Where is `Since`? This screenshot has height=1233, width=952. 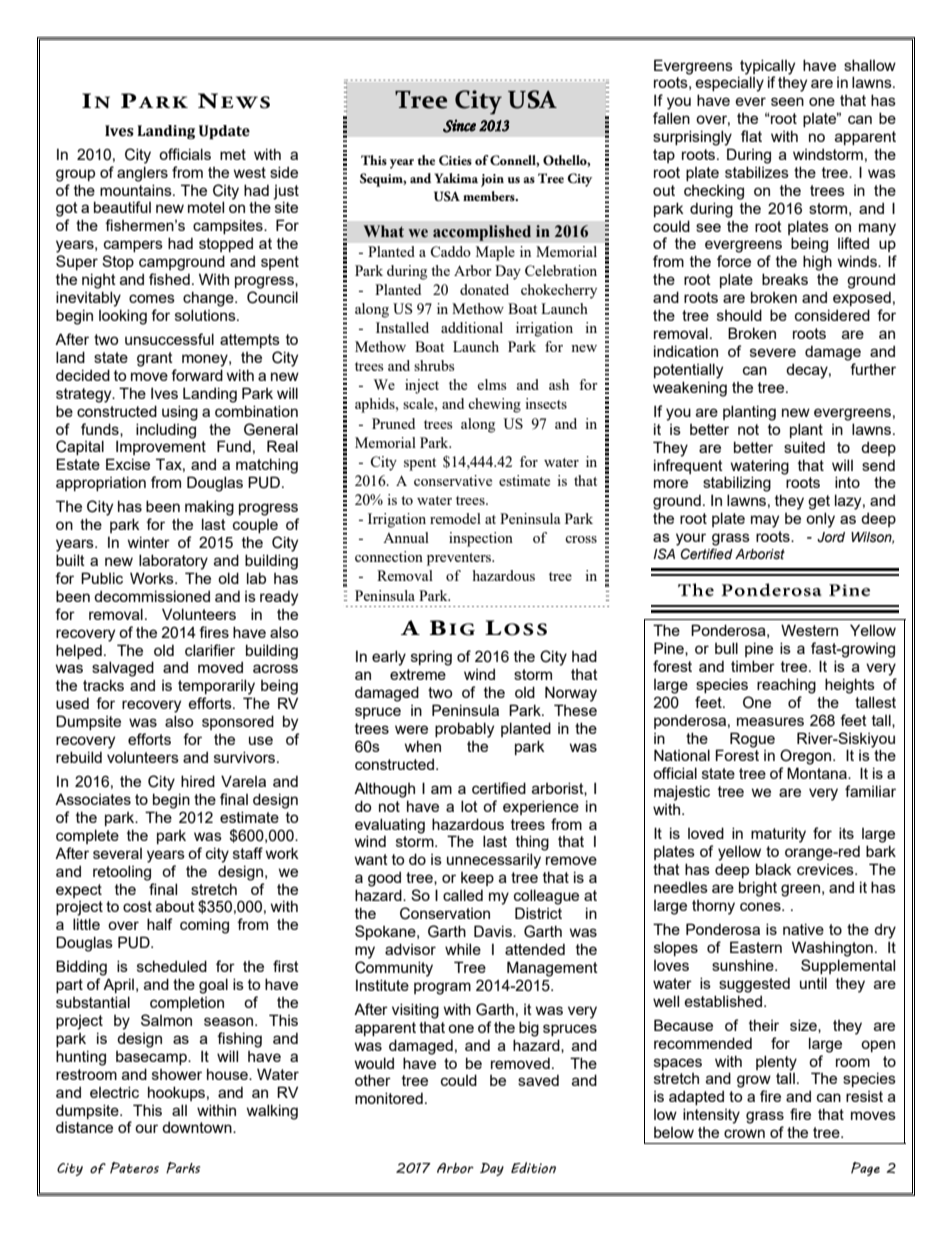
Since is located at coordinates (459, 126).
